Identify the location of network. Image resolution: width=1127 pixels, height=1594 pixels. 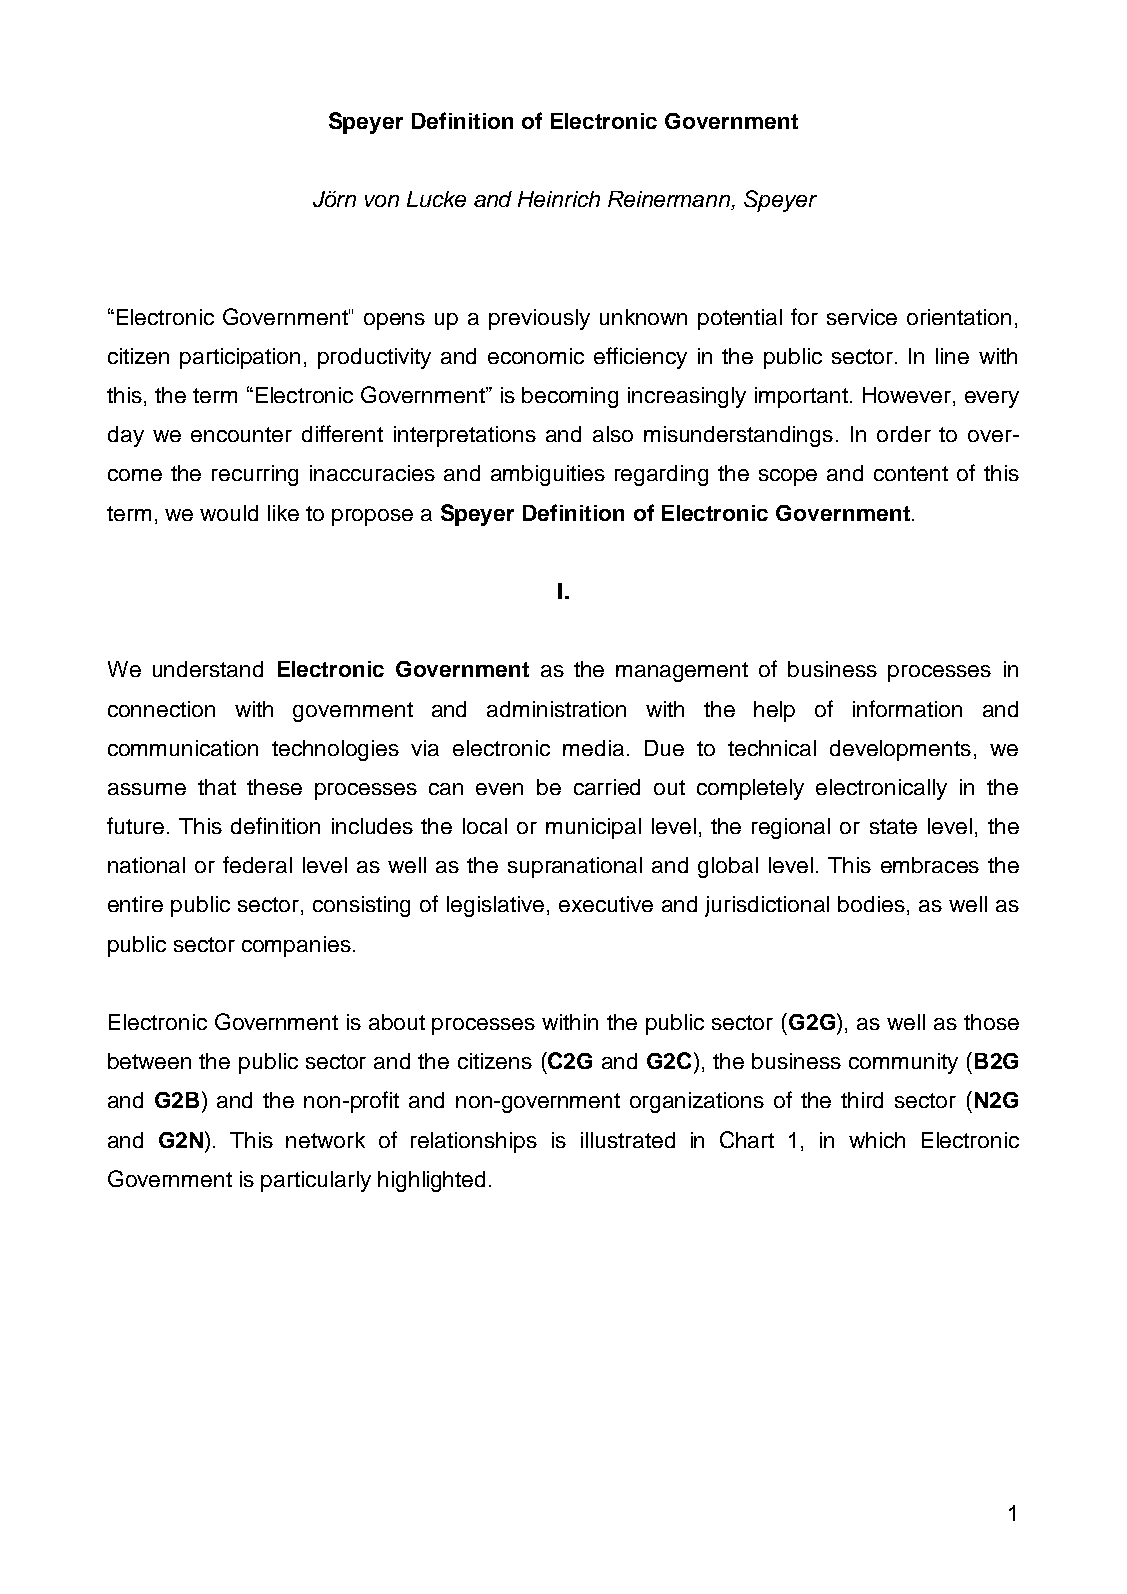
(325, 1140).
